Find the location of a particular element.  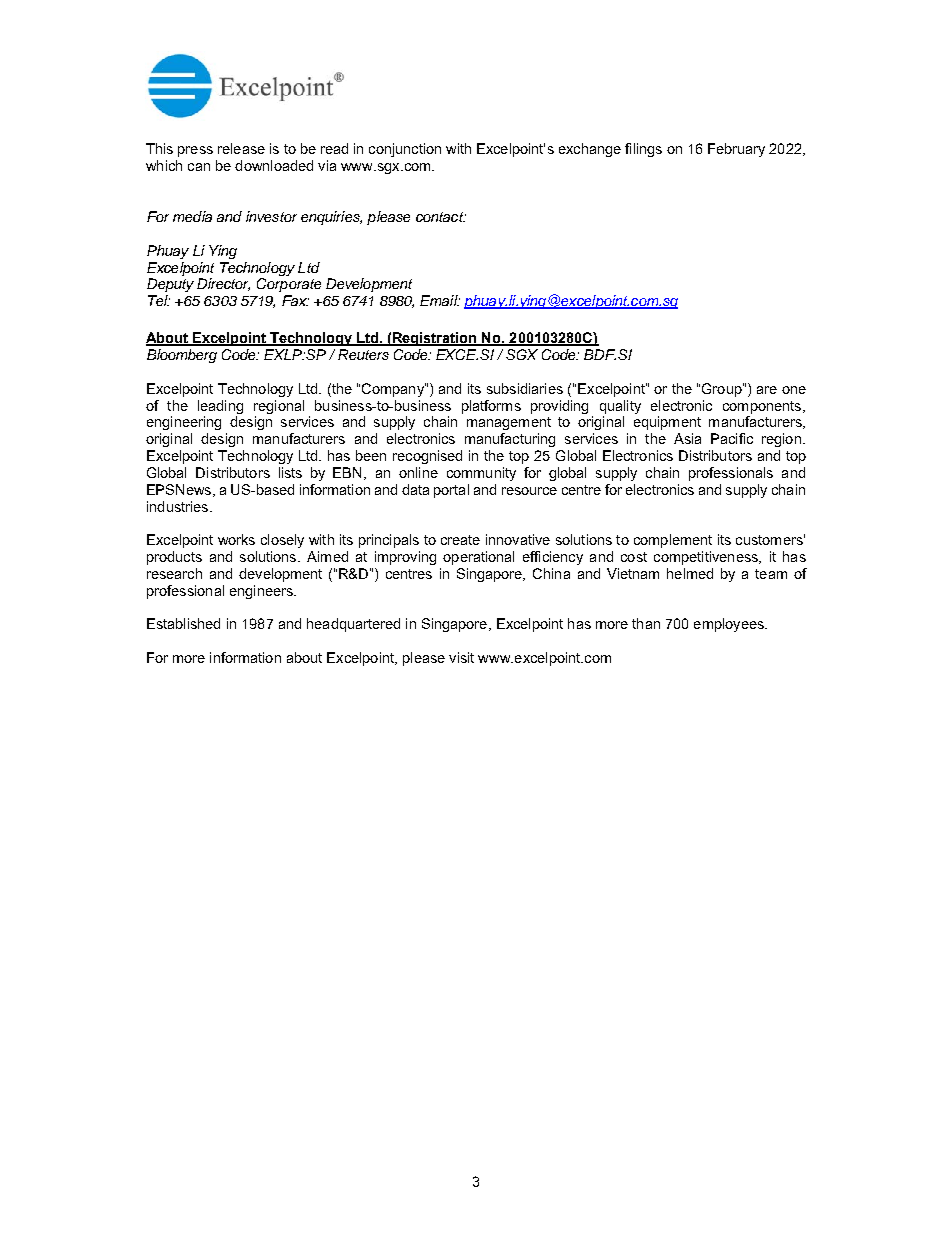

February is located at coordinates (736, 150).
